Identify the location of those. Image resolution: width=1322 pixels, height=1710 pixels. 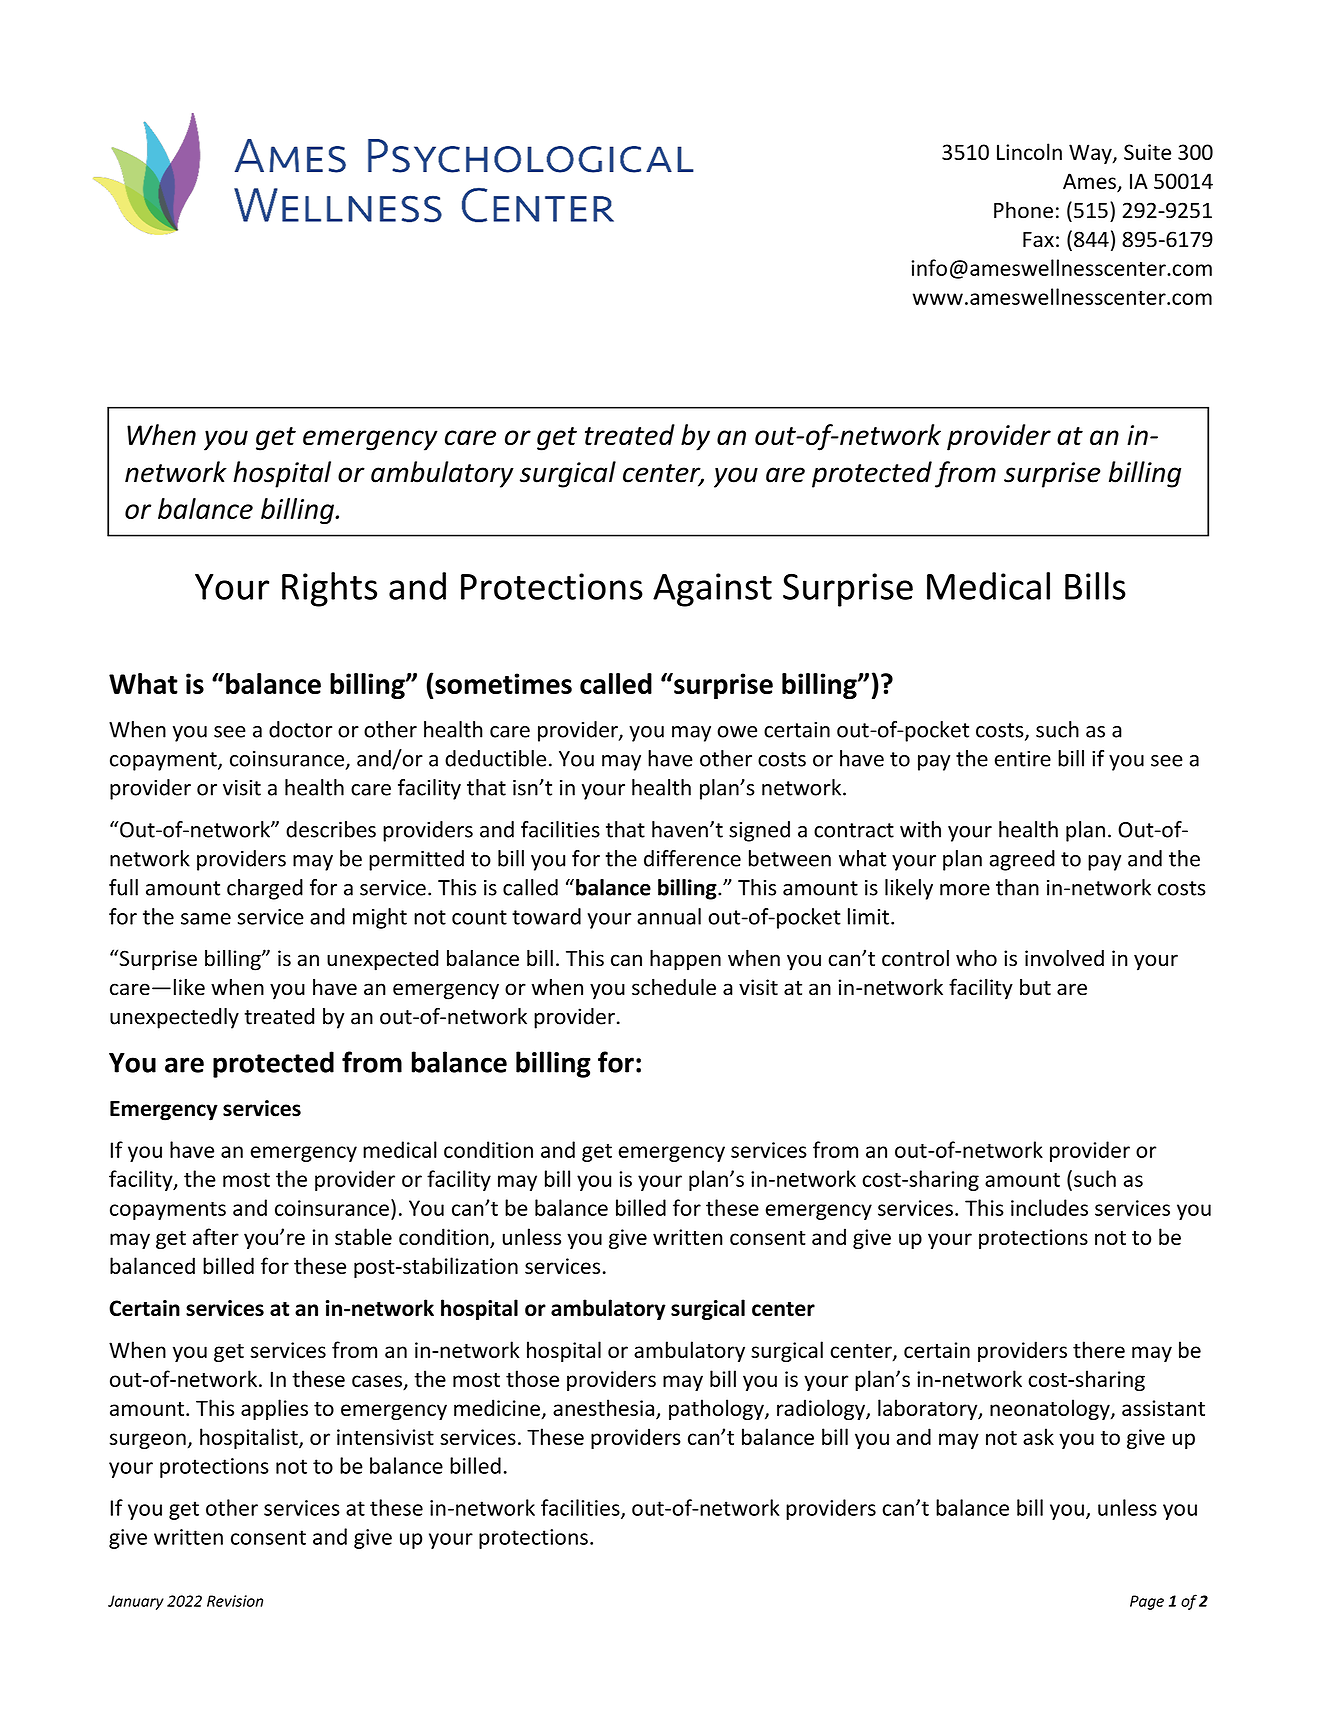
(532, 1378).
